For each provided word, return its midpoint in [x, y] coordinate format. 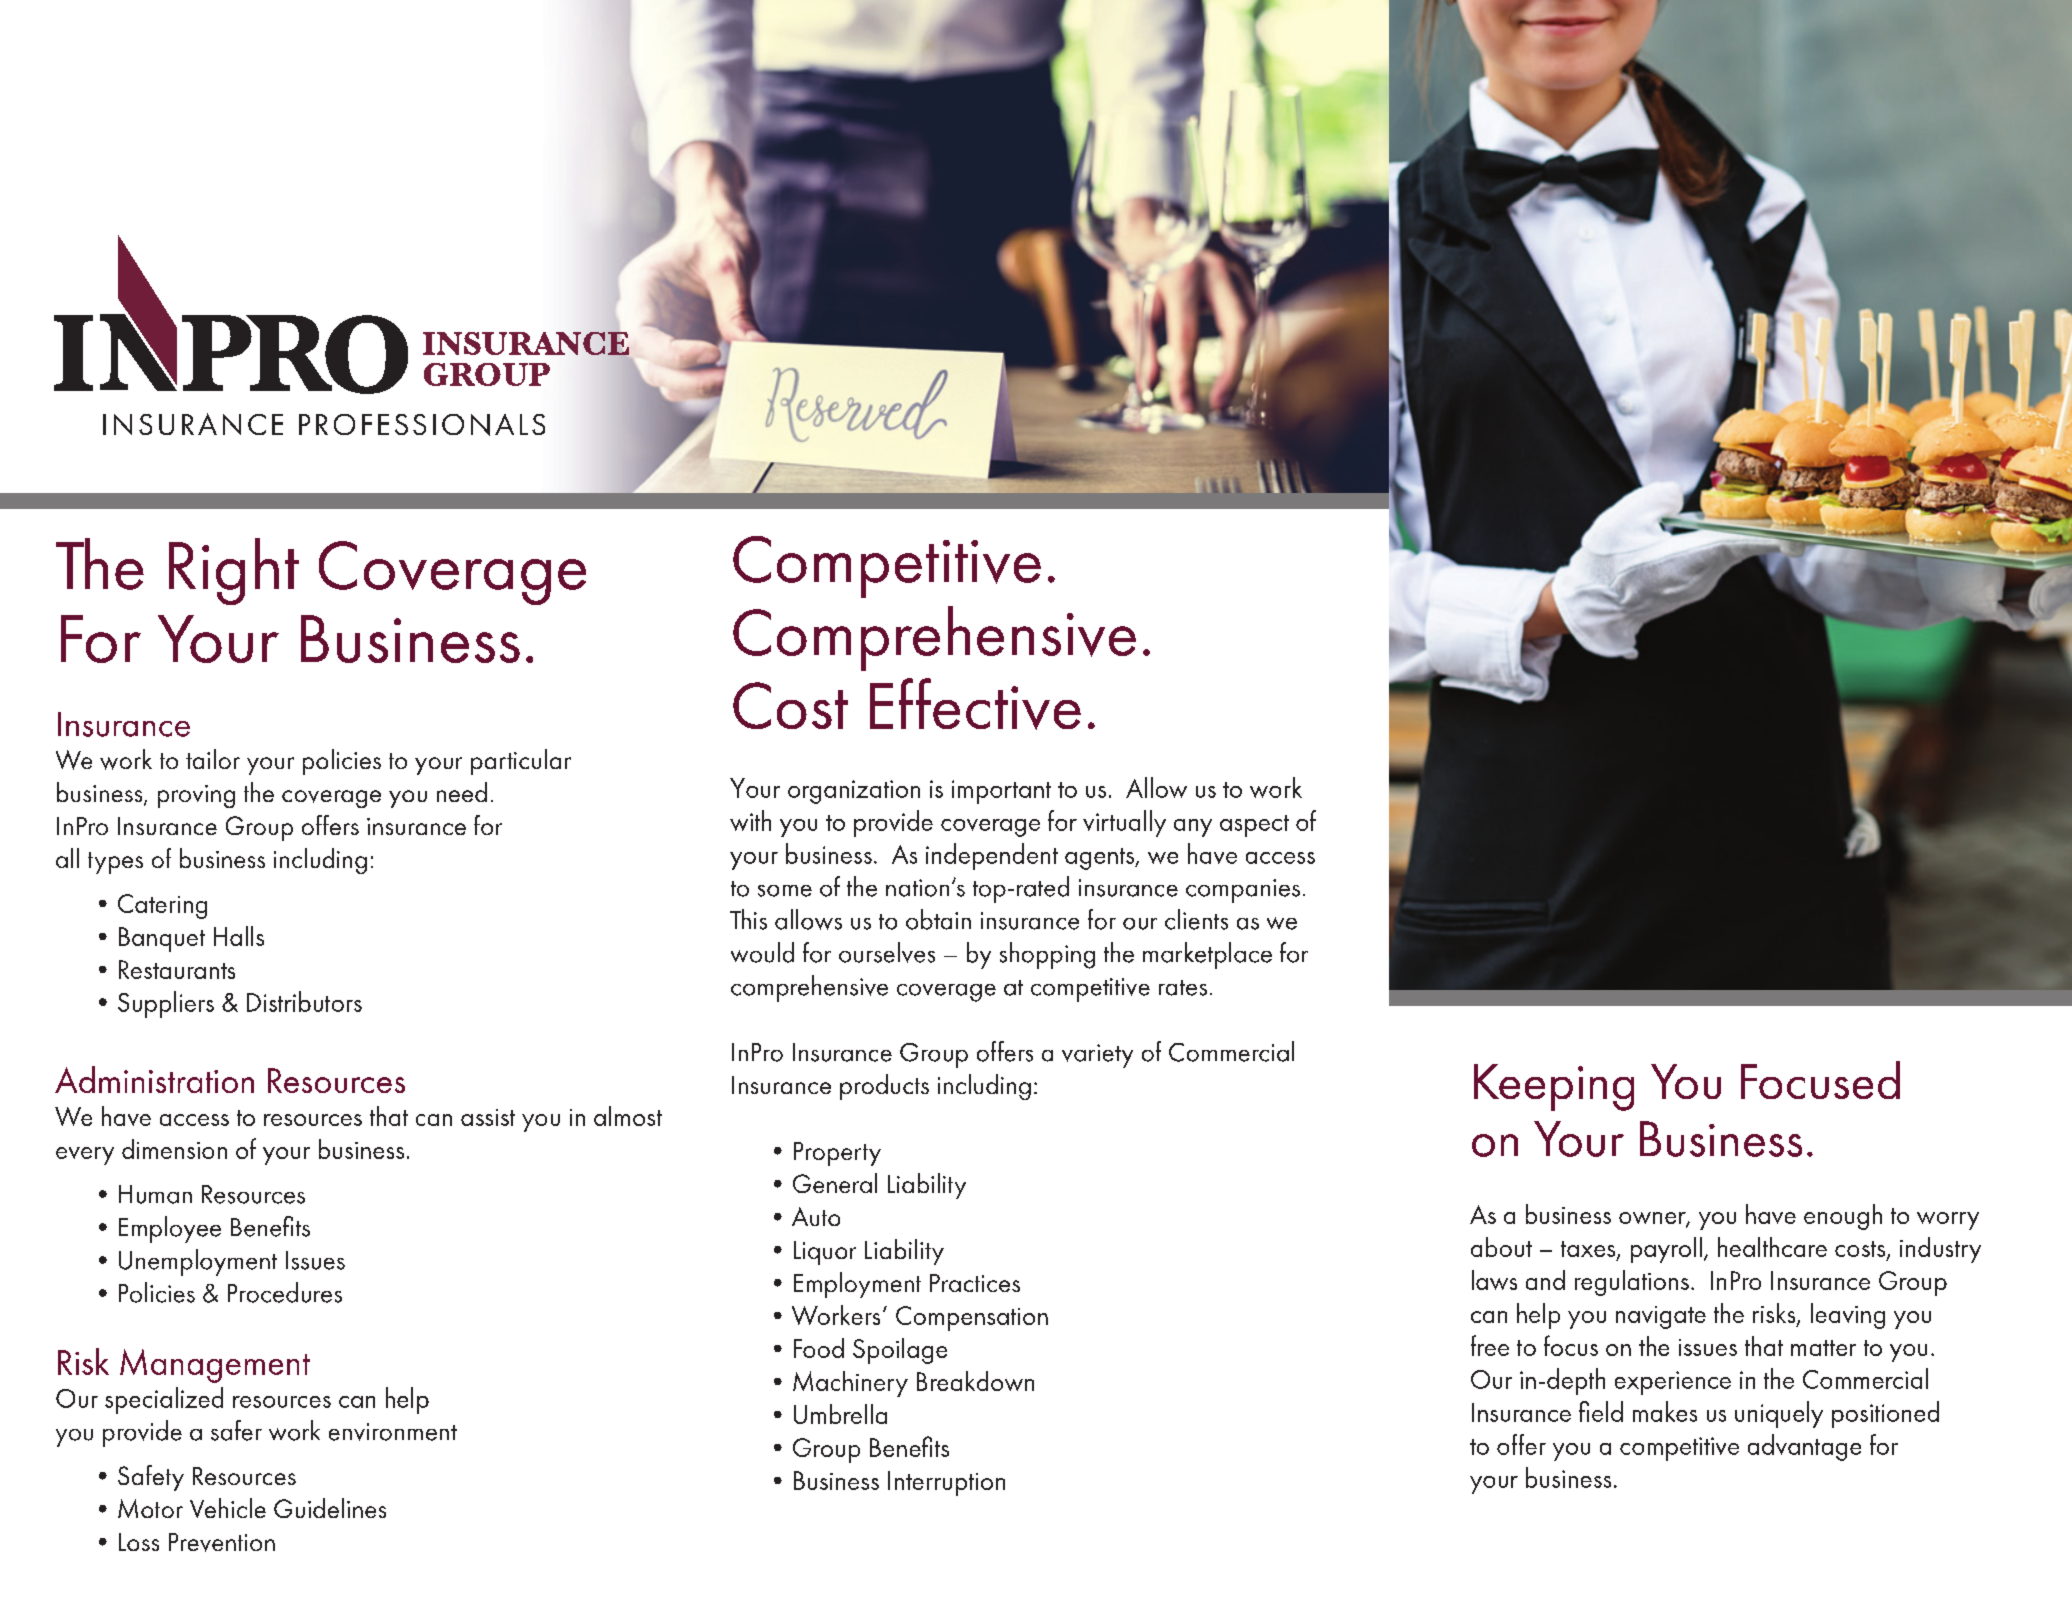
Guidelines [330, 1508]
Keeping [1554, 1087]
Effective [975, 704]
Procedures [285, 1292]
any [1193, 828]
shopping [1047, 955]
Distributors [304, 1001]
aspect [1254, 826]
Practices [975, 1283]
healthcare [1772, 1247]
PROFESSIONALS [422, 425]
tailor [213, 759]
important [1001, 792]
